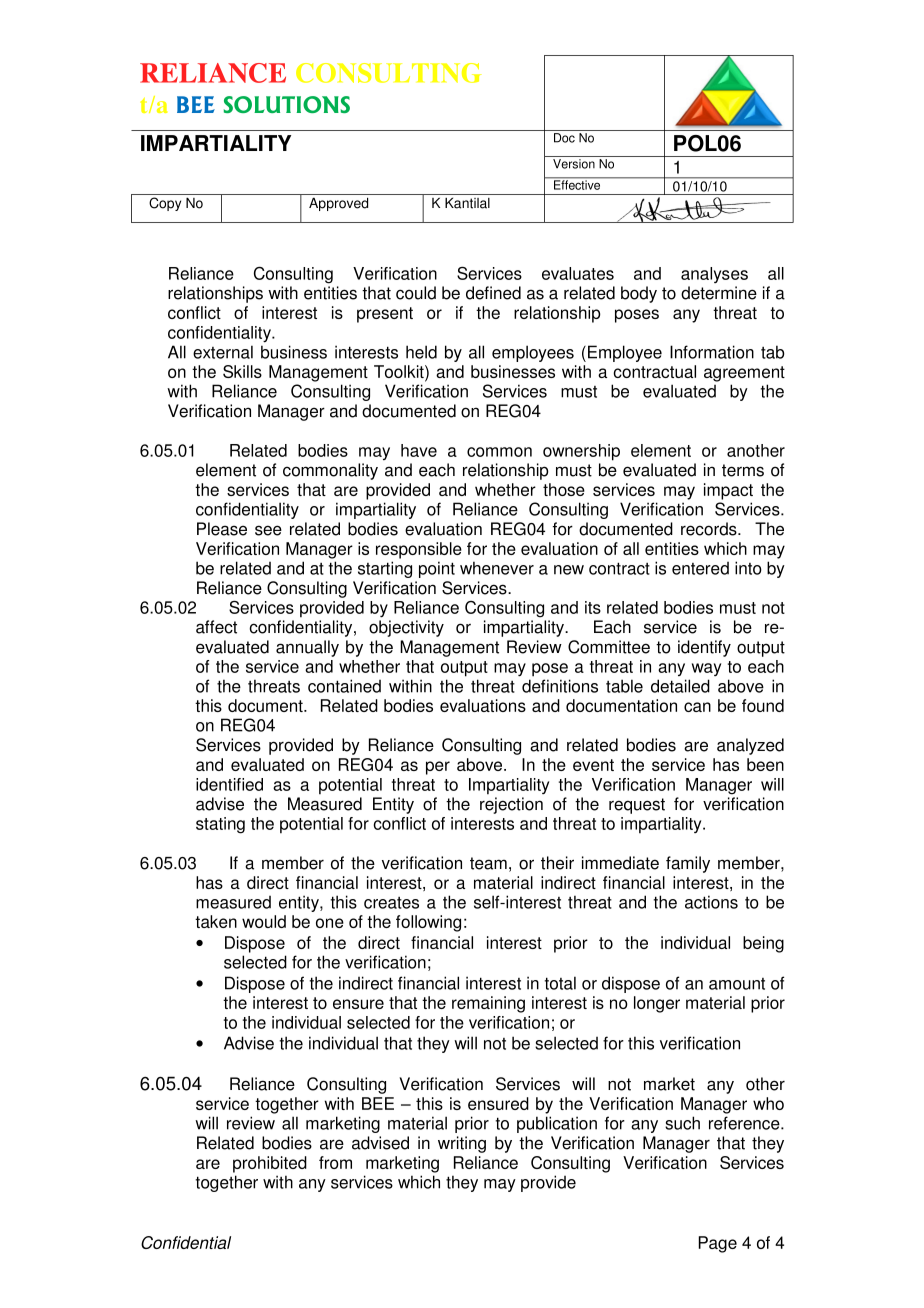 This screenshot has height=1308, width=924. Describe the element at coordinates (577, 184) in the screenshot. I see `Effective` at that location.
